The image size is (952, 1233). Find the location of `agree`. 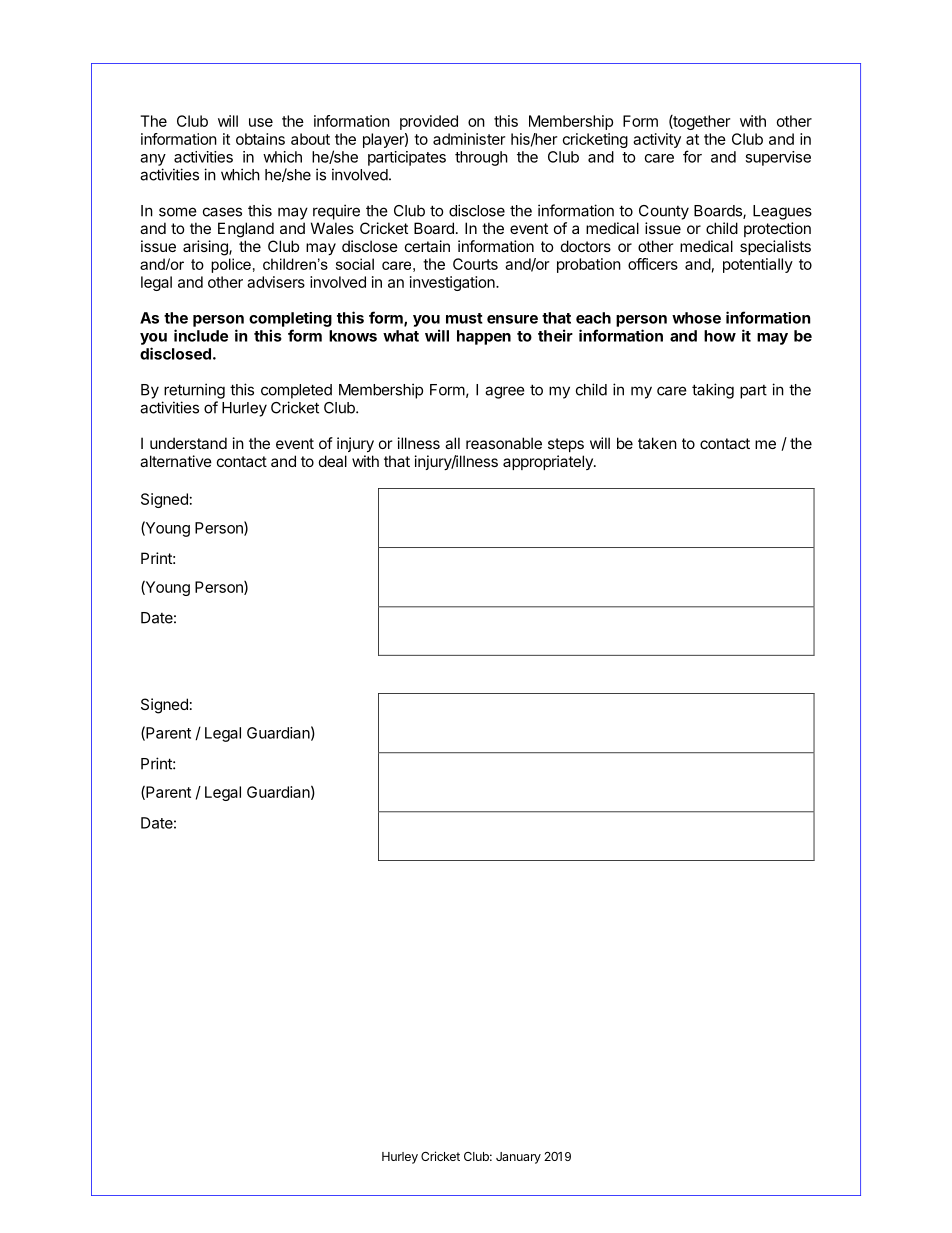

agree is located at coordinates (505, 392).
